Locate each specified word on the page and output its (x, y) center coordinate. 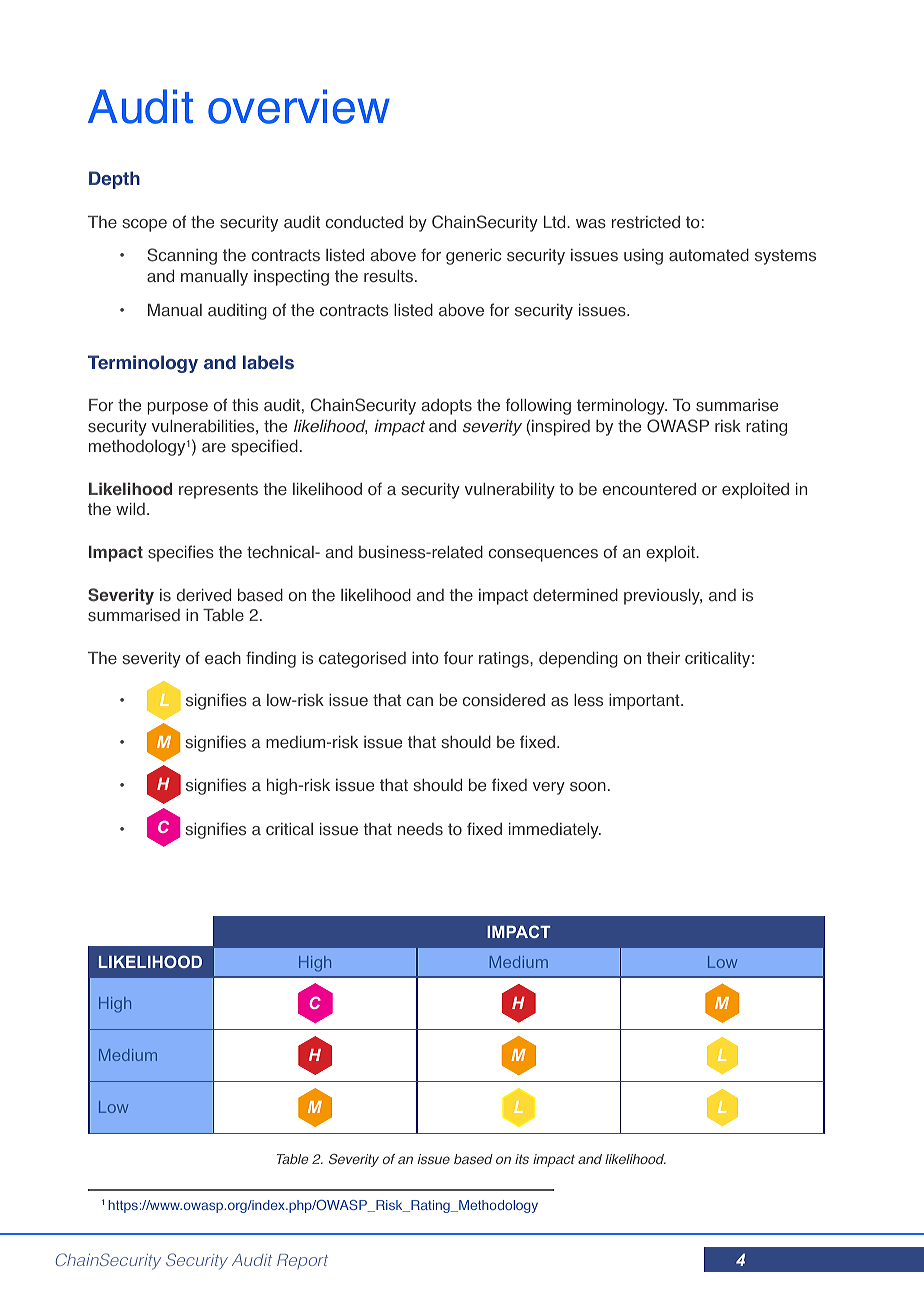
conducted (364, 222)
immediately (555, 831)
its (522, 1159)
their (663, 658)
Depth (114, 180)
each (223, 658)
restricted (646, 222)
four (458, 658)
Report (302, 1261)
